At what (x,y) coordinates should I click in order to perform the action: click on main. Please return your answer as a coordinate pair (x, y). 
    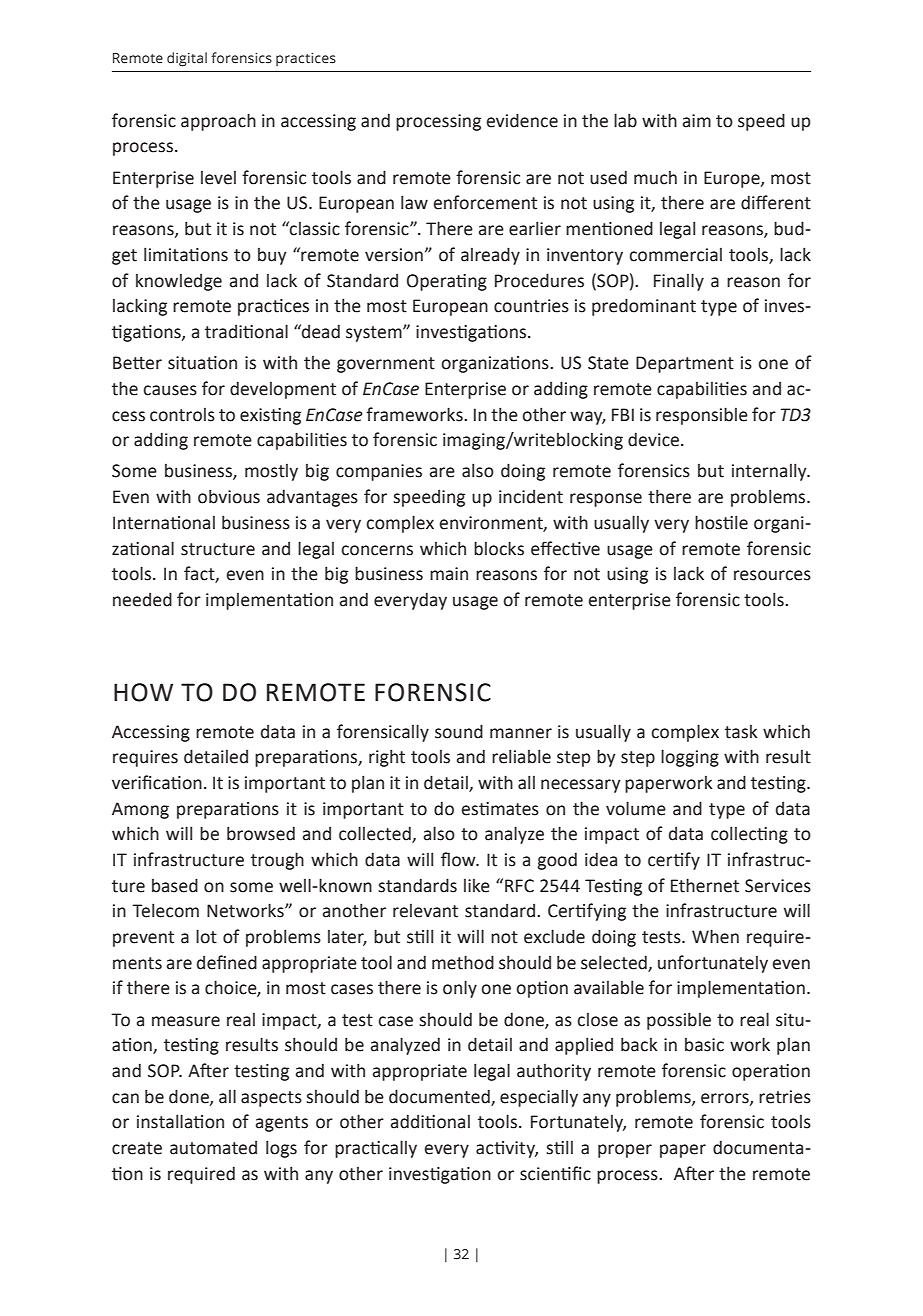
    Looking at the image, I should click on (449, 574).
